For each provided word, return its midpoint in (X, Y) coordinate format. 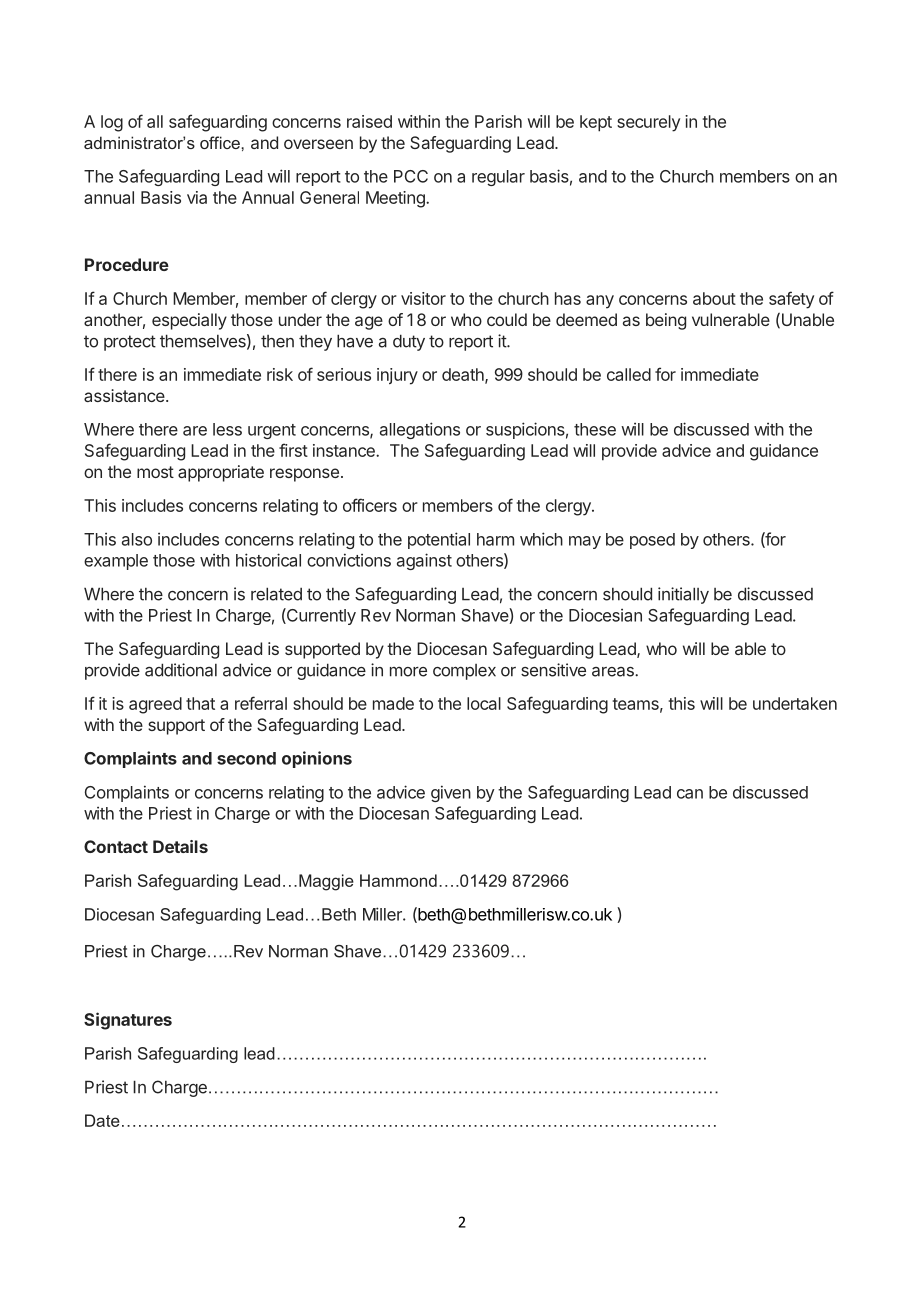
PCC (411, 176)
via (197, 197)
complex (464, 672)
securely (648, 123)
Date (102, 1120)
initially (683, 595)
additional (181, 670)
